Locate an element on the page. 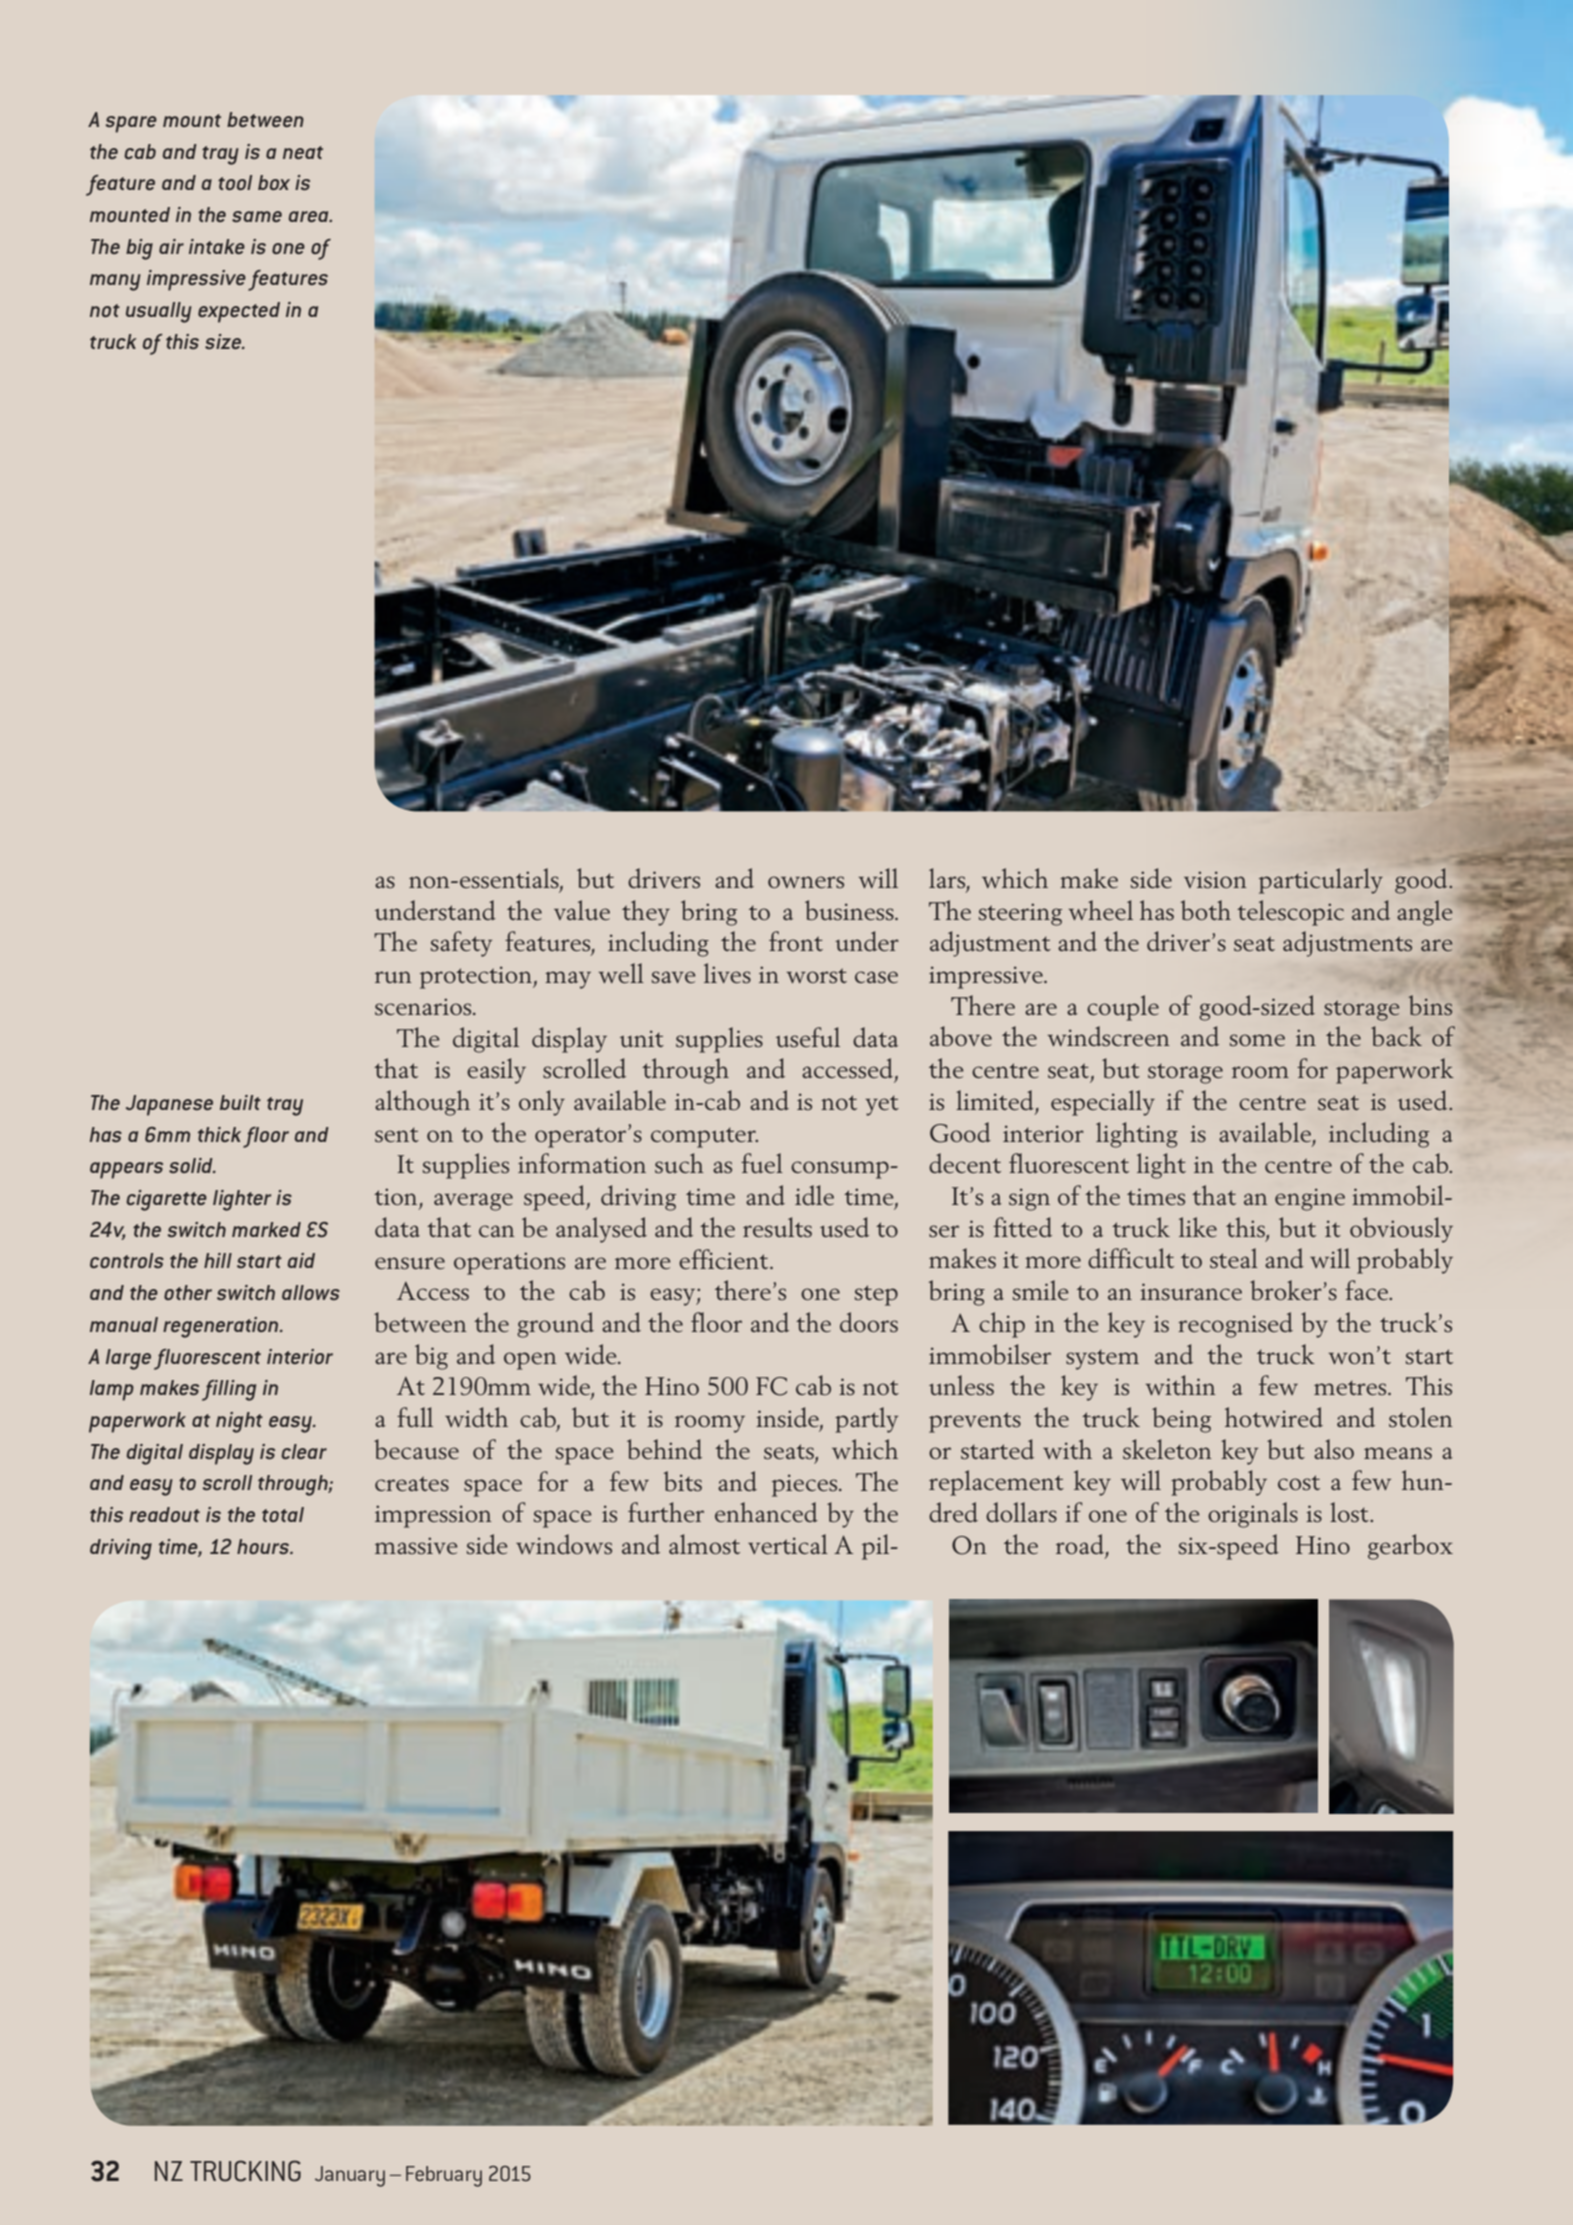 This document has width=1573, height=2225. expected is located at coordinates (239, 312).
